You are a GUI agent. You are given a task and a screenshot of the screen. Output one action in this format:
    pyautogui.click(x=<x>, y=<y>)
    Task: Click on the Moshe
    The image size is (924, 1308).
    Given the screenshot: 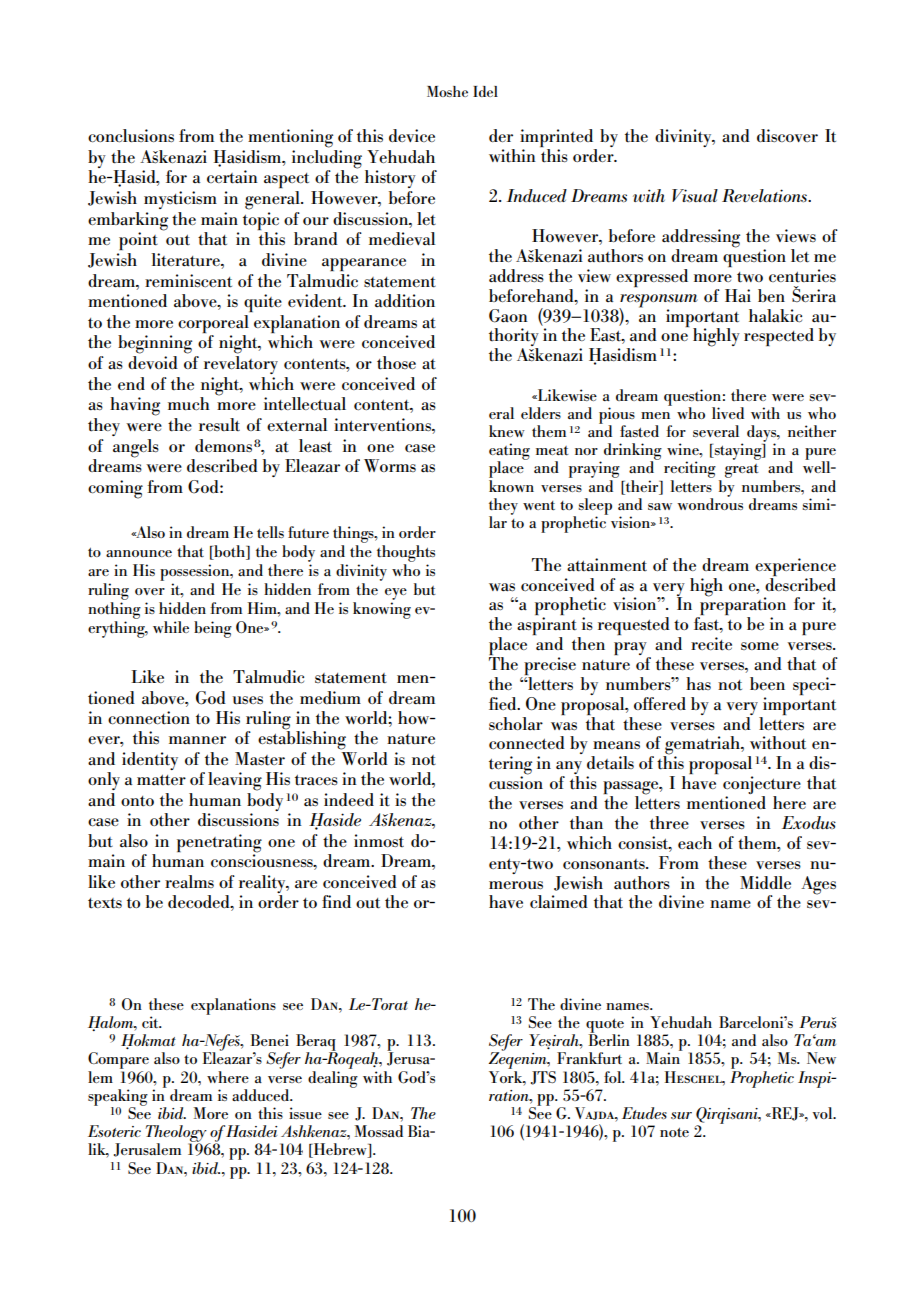 What is the action you would take?
    pyautogui.click(x=447, y=91)
